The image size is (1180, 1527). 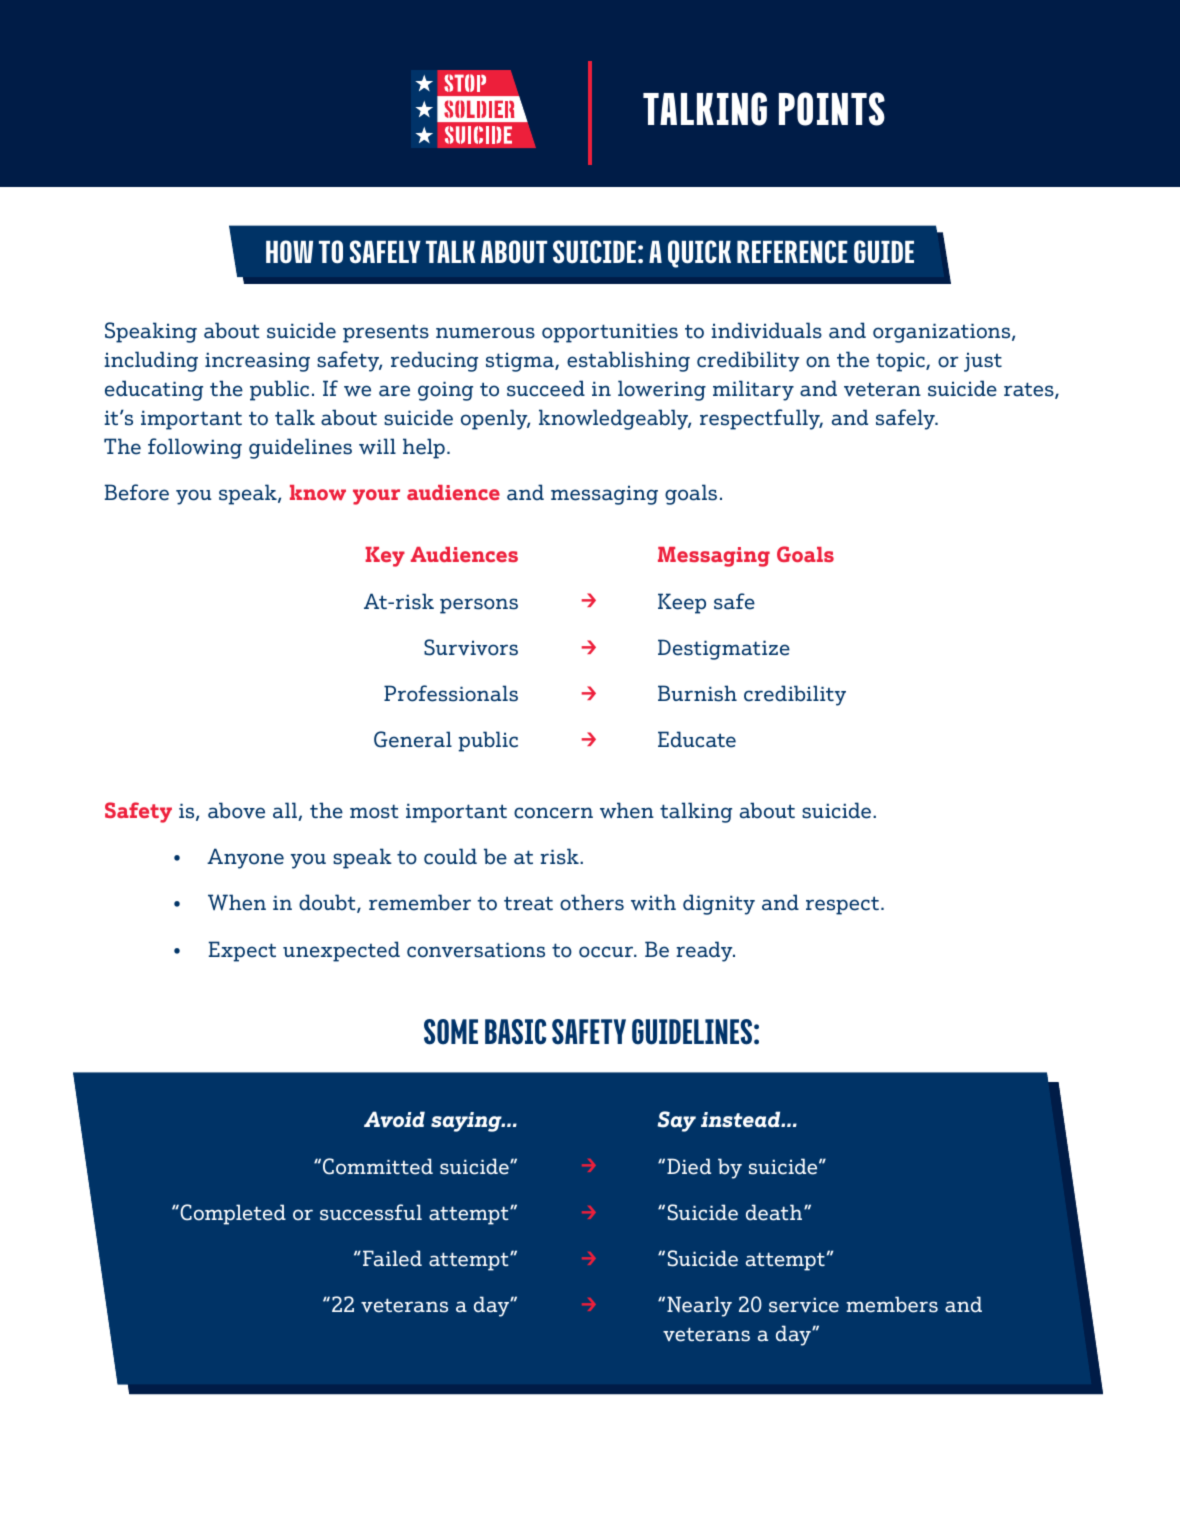 I want to click on following, so click(x=195, y=448).
